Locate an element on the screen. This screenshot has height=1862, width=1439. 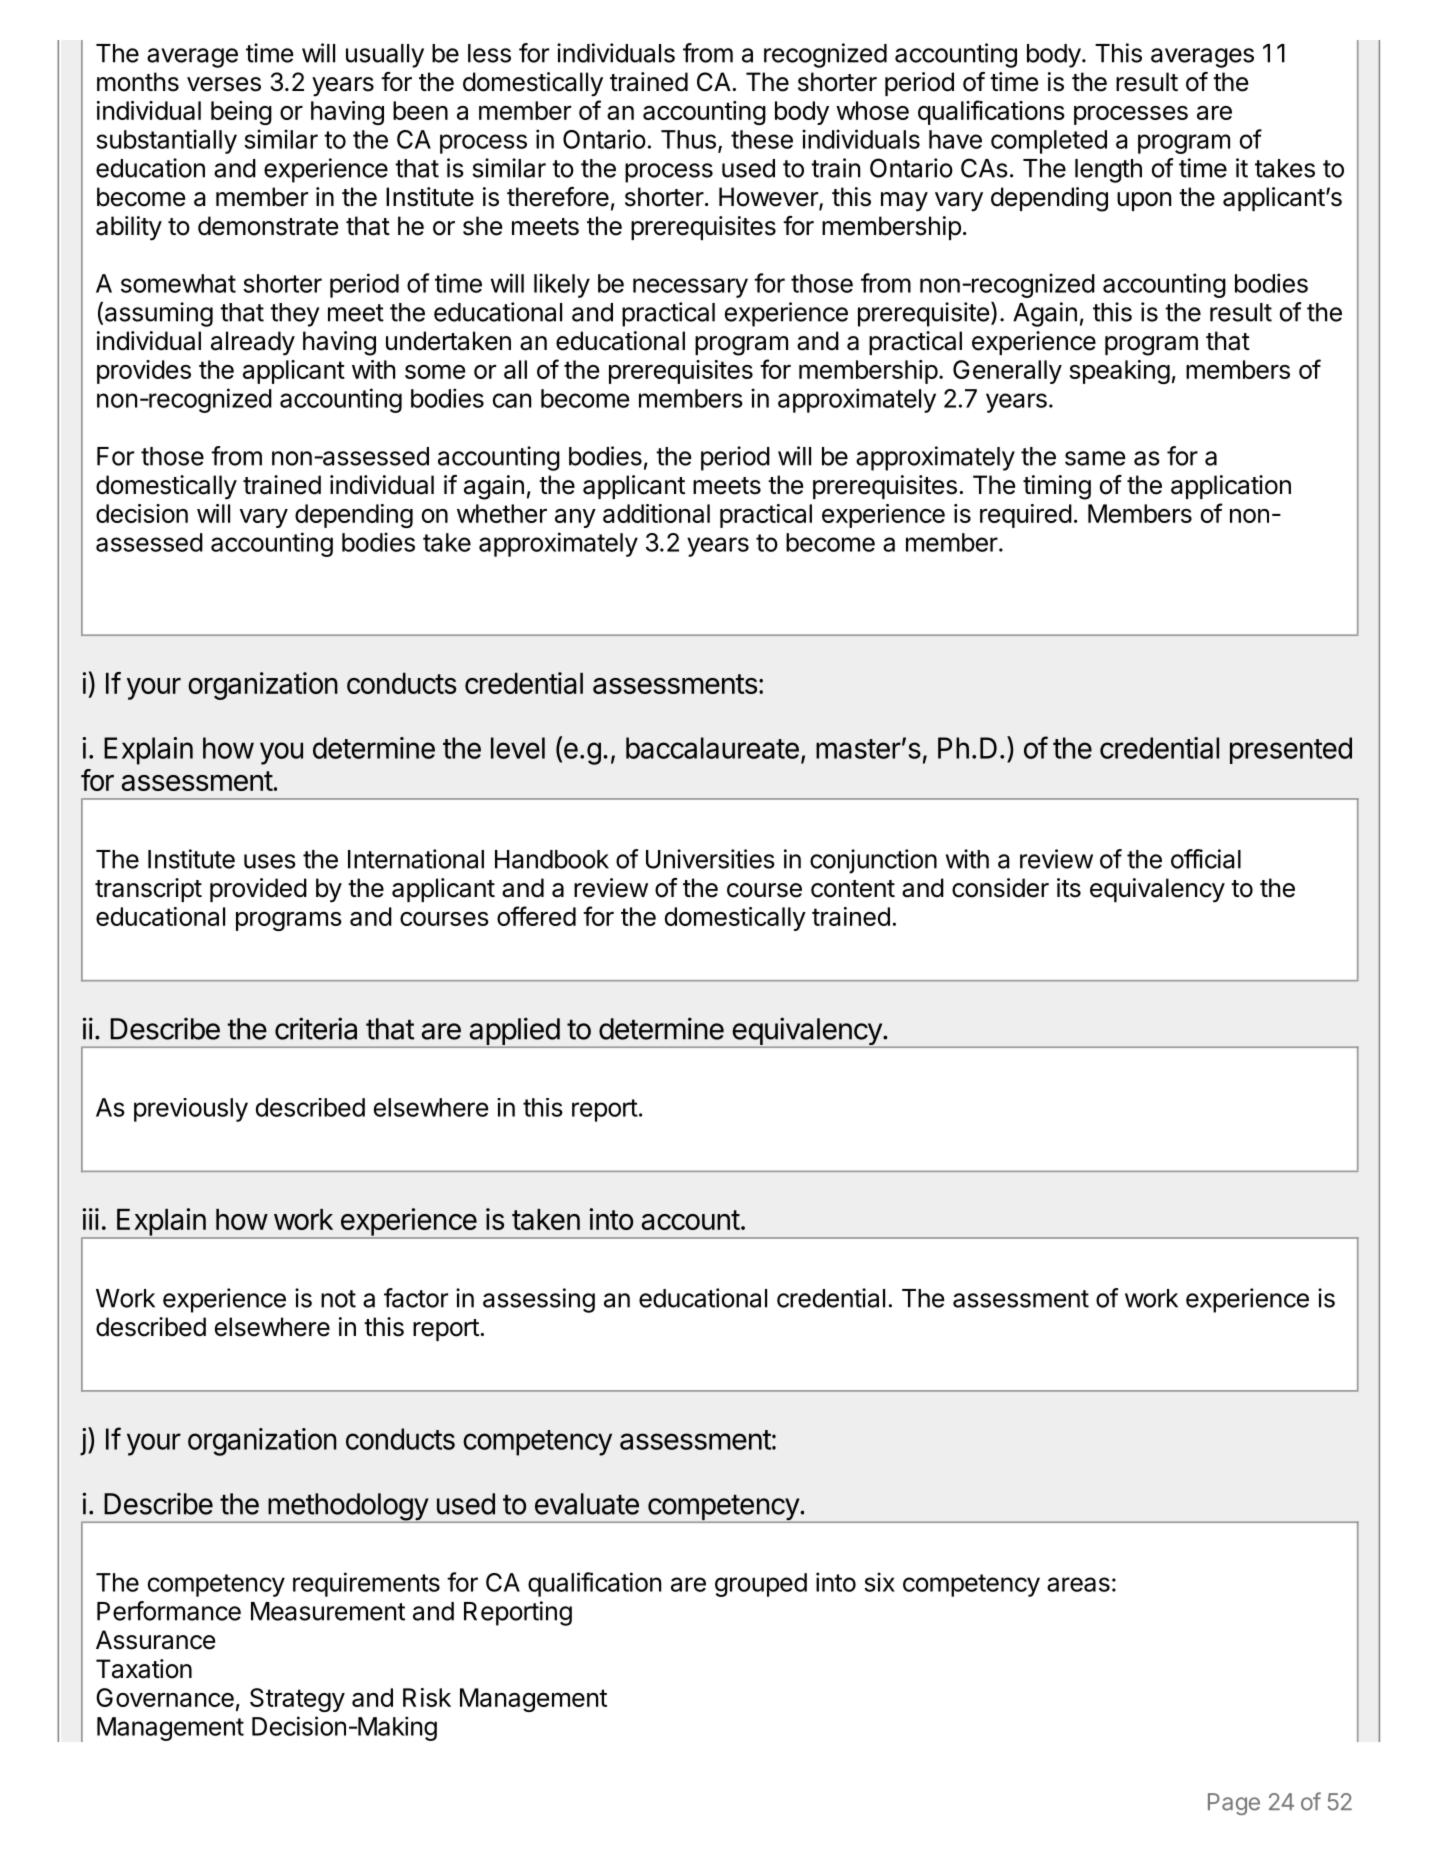
baccalaureate is located at coordinates (712, 748).
